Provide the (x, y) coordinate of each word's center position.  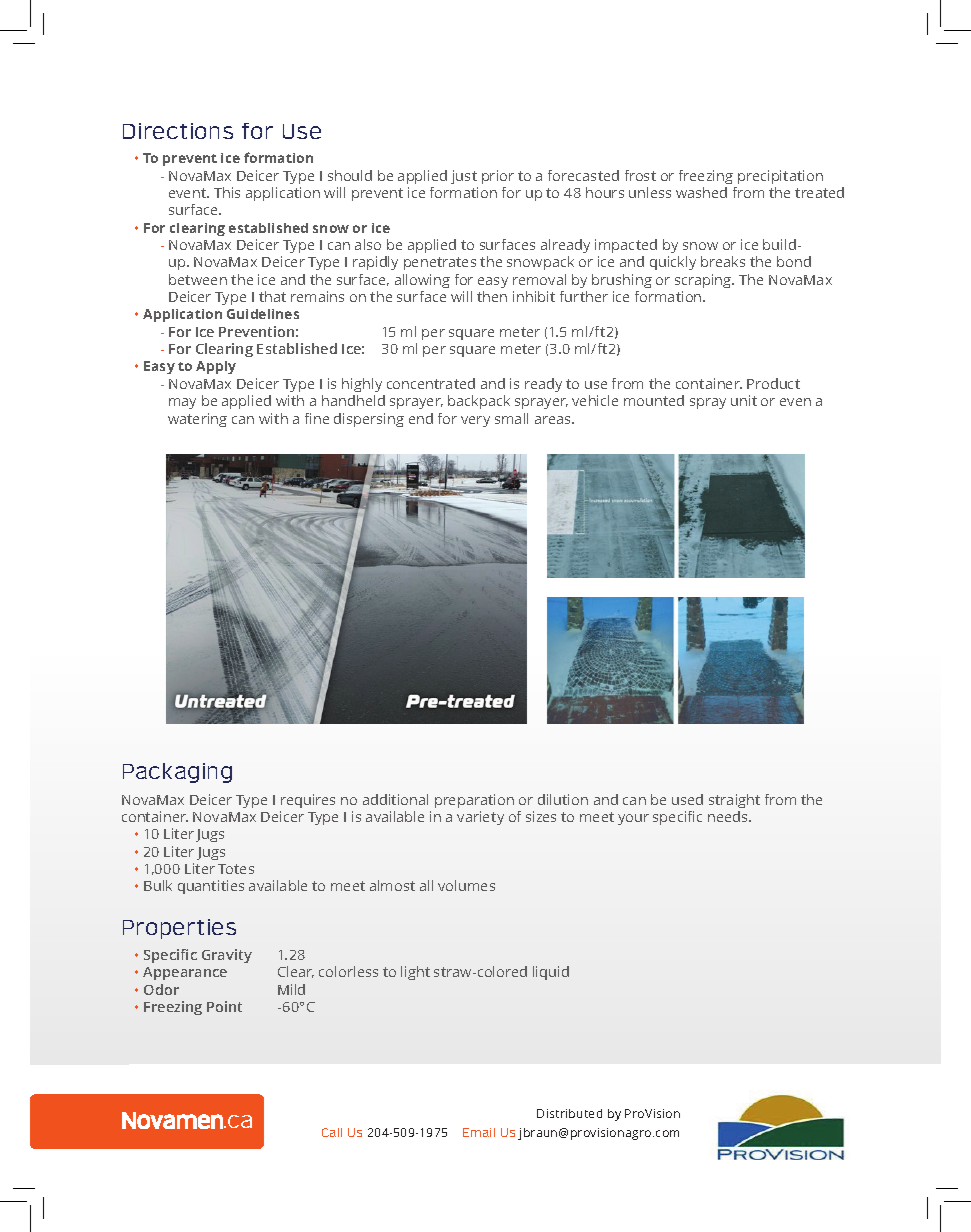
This (227, 192)
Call (332, 1132)
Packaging (177, 773)
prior (498, 177)
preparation (474, 801)
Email (479, 1132)
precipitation (780, 177)
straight (734, 801)
